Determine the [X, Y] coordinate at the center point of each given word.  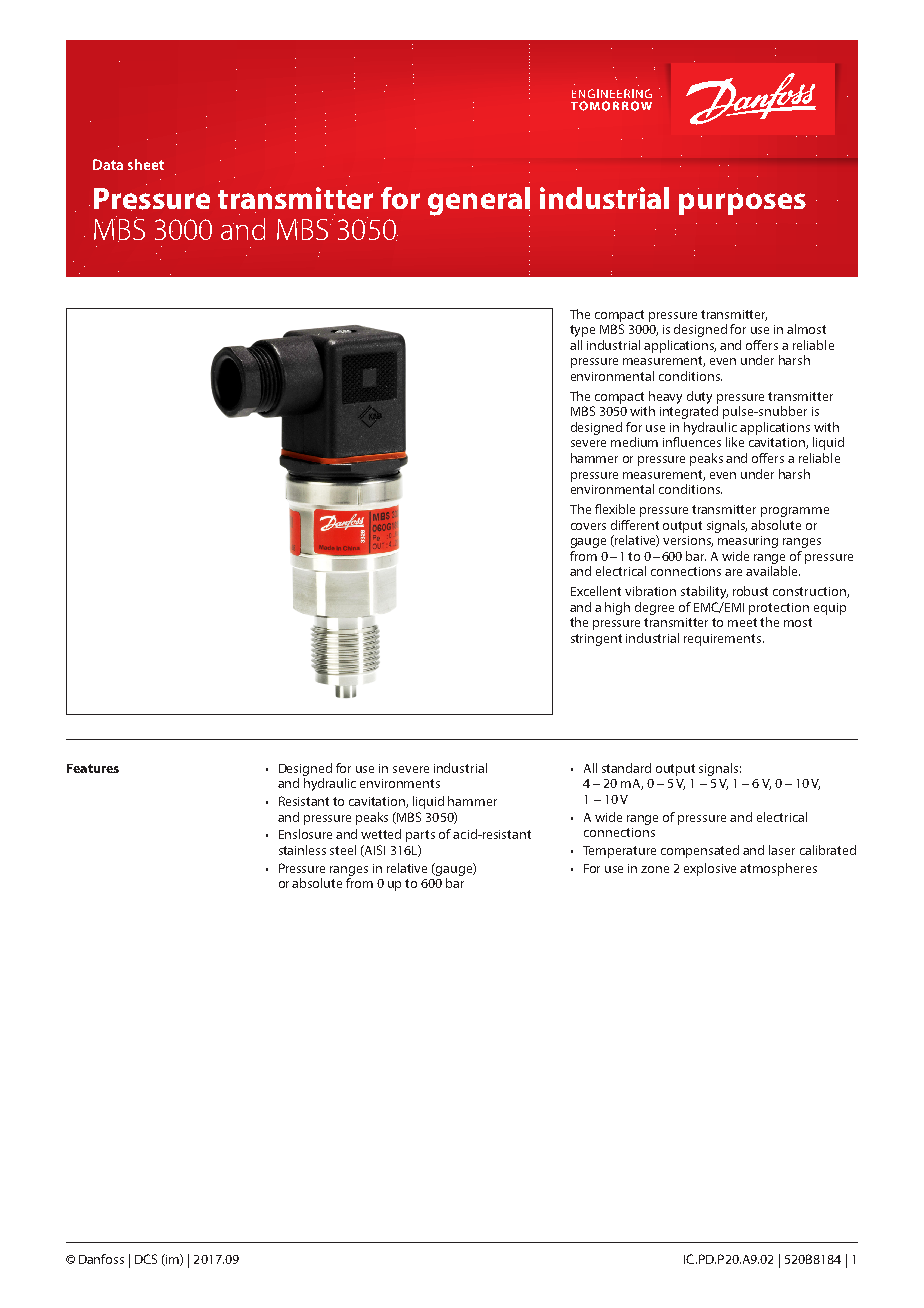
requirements [724, 640]
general [479, 201]
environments [400, 783]
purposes [742, 204]
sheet [146, 164]
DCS [146, 1259]
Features [93, 768]
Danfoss [101, 1259]
